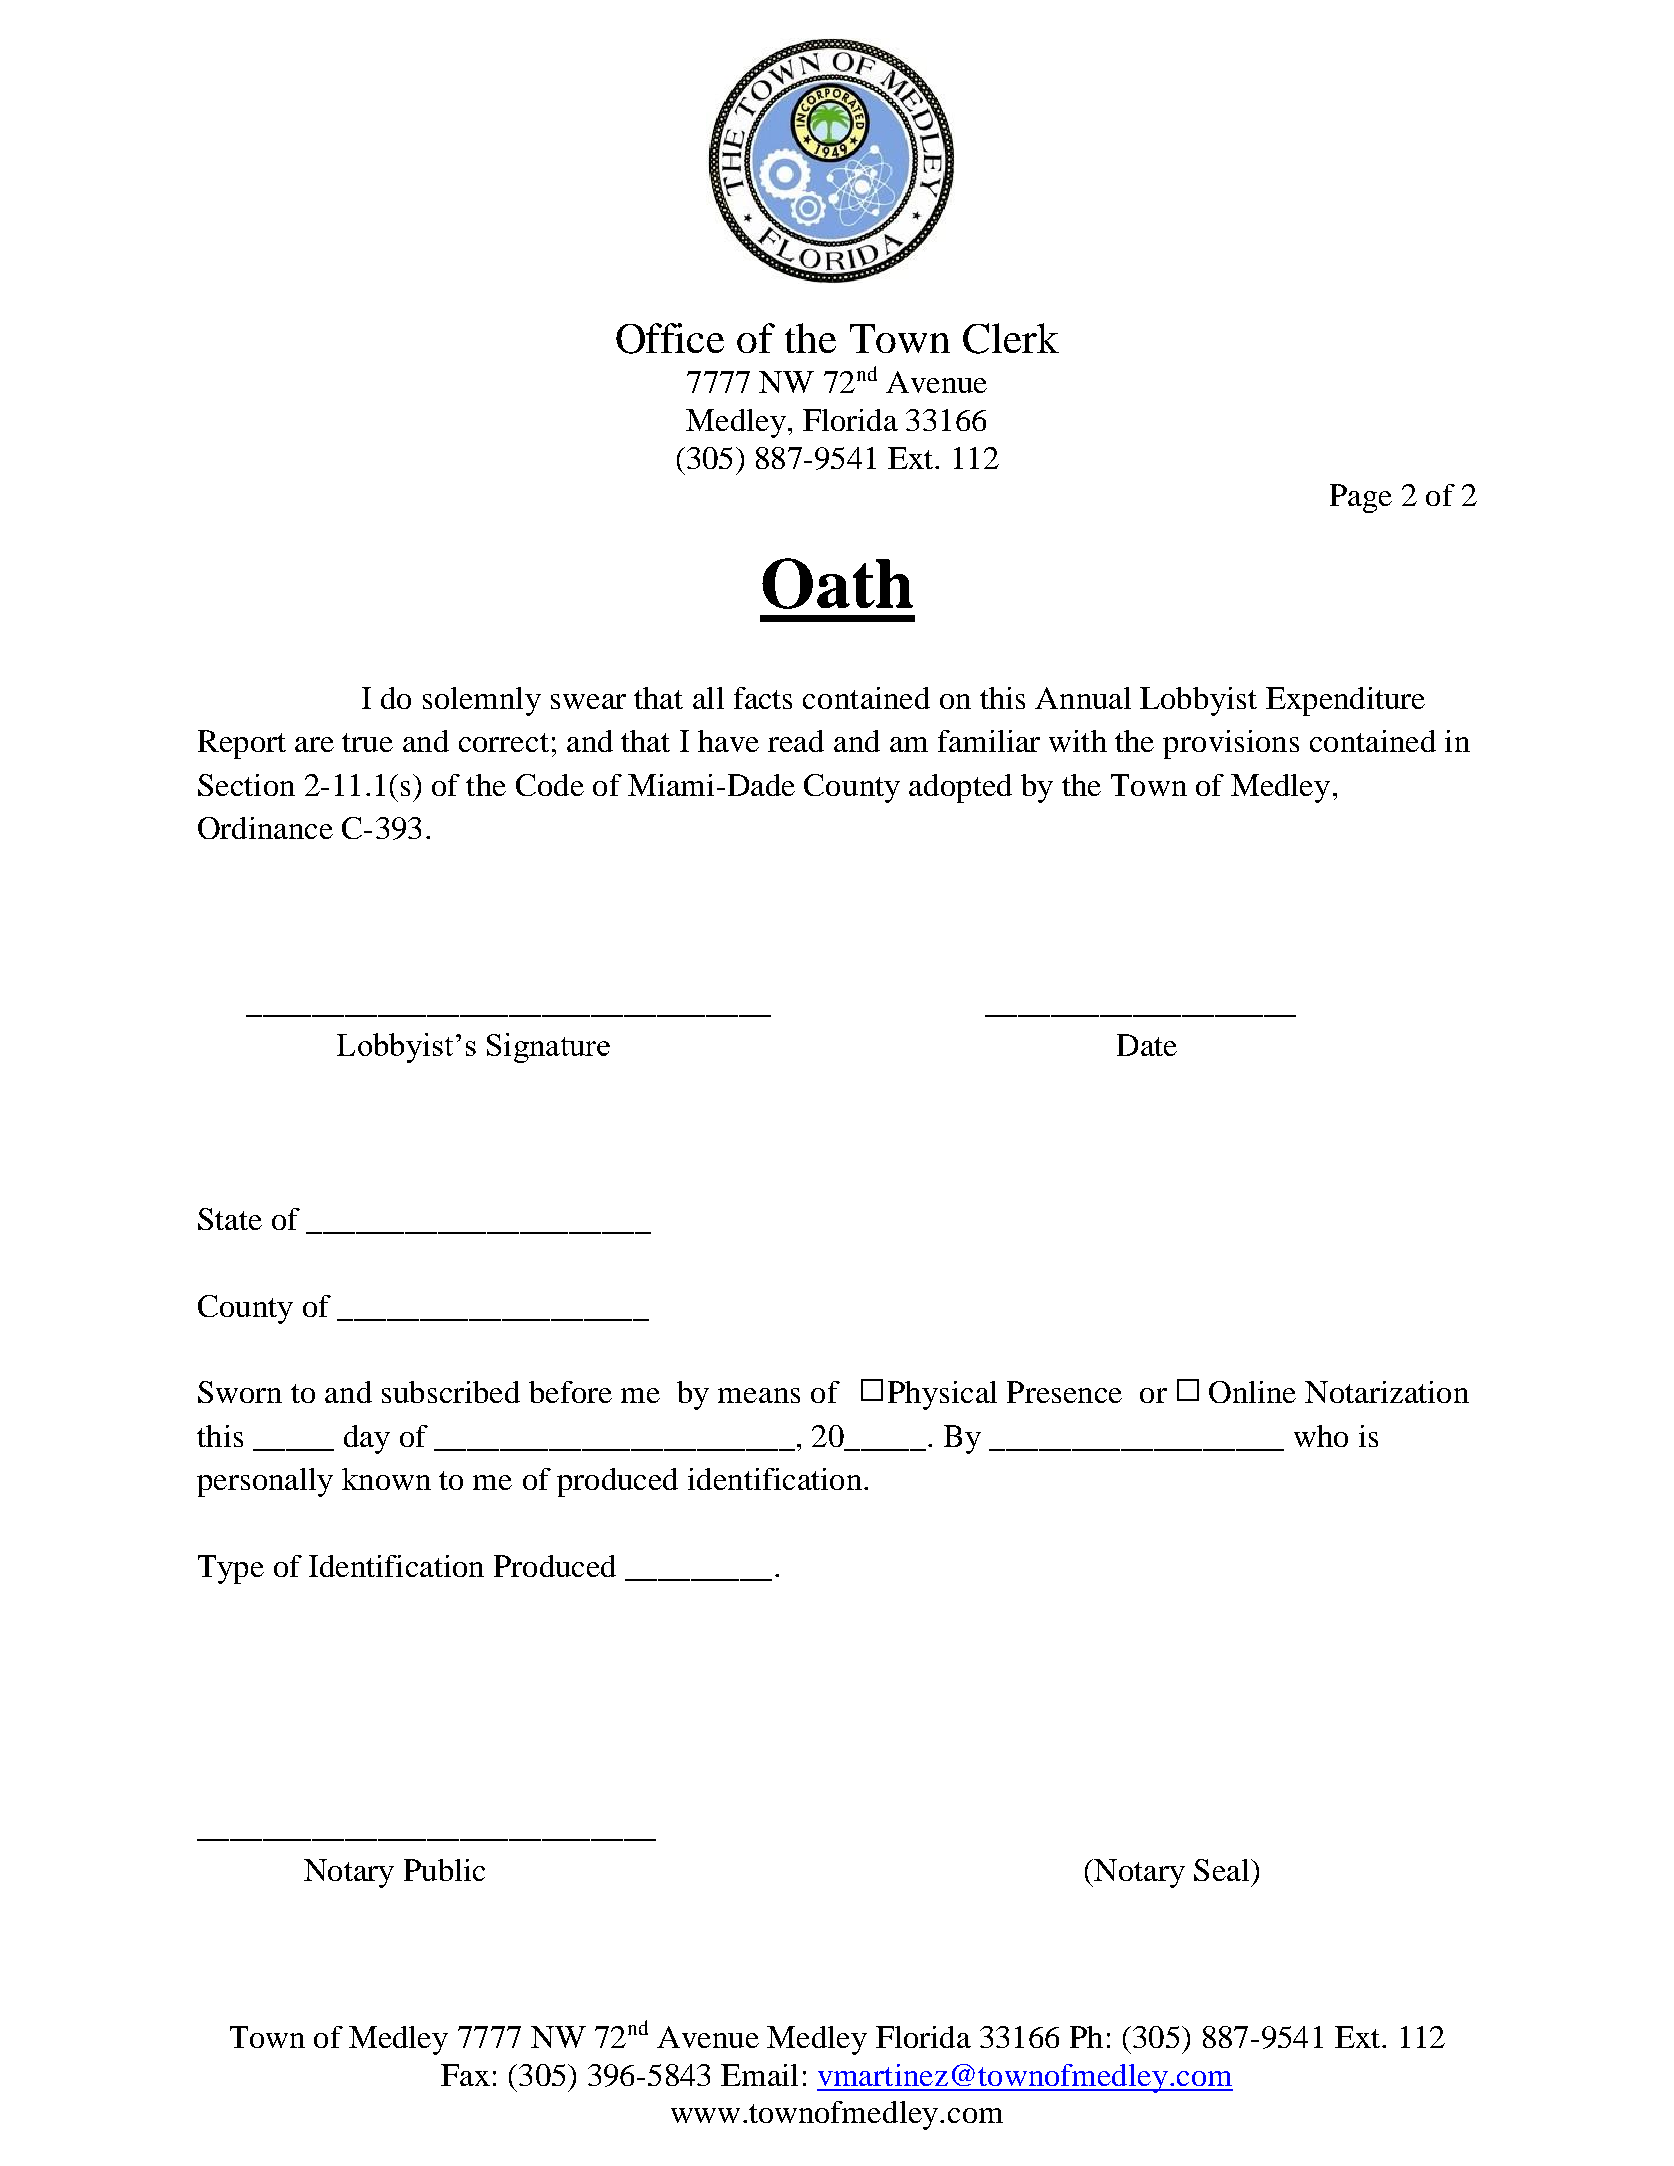  I want to click on Clerk, so click(1011, 338).
